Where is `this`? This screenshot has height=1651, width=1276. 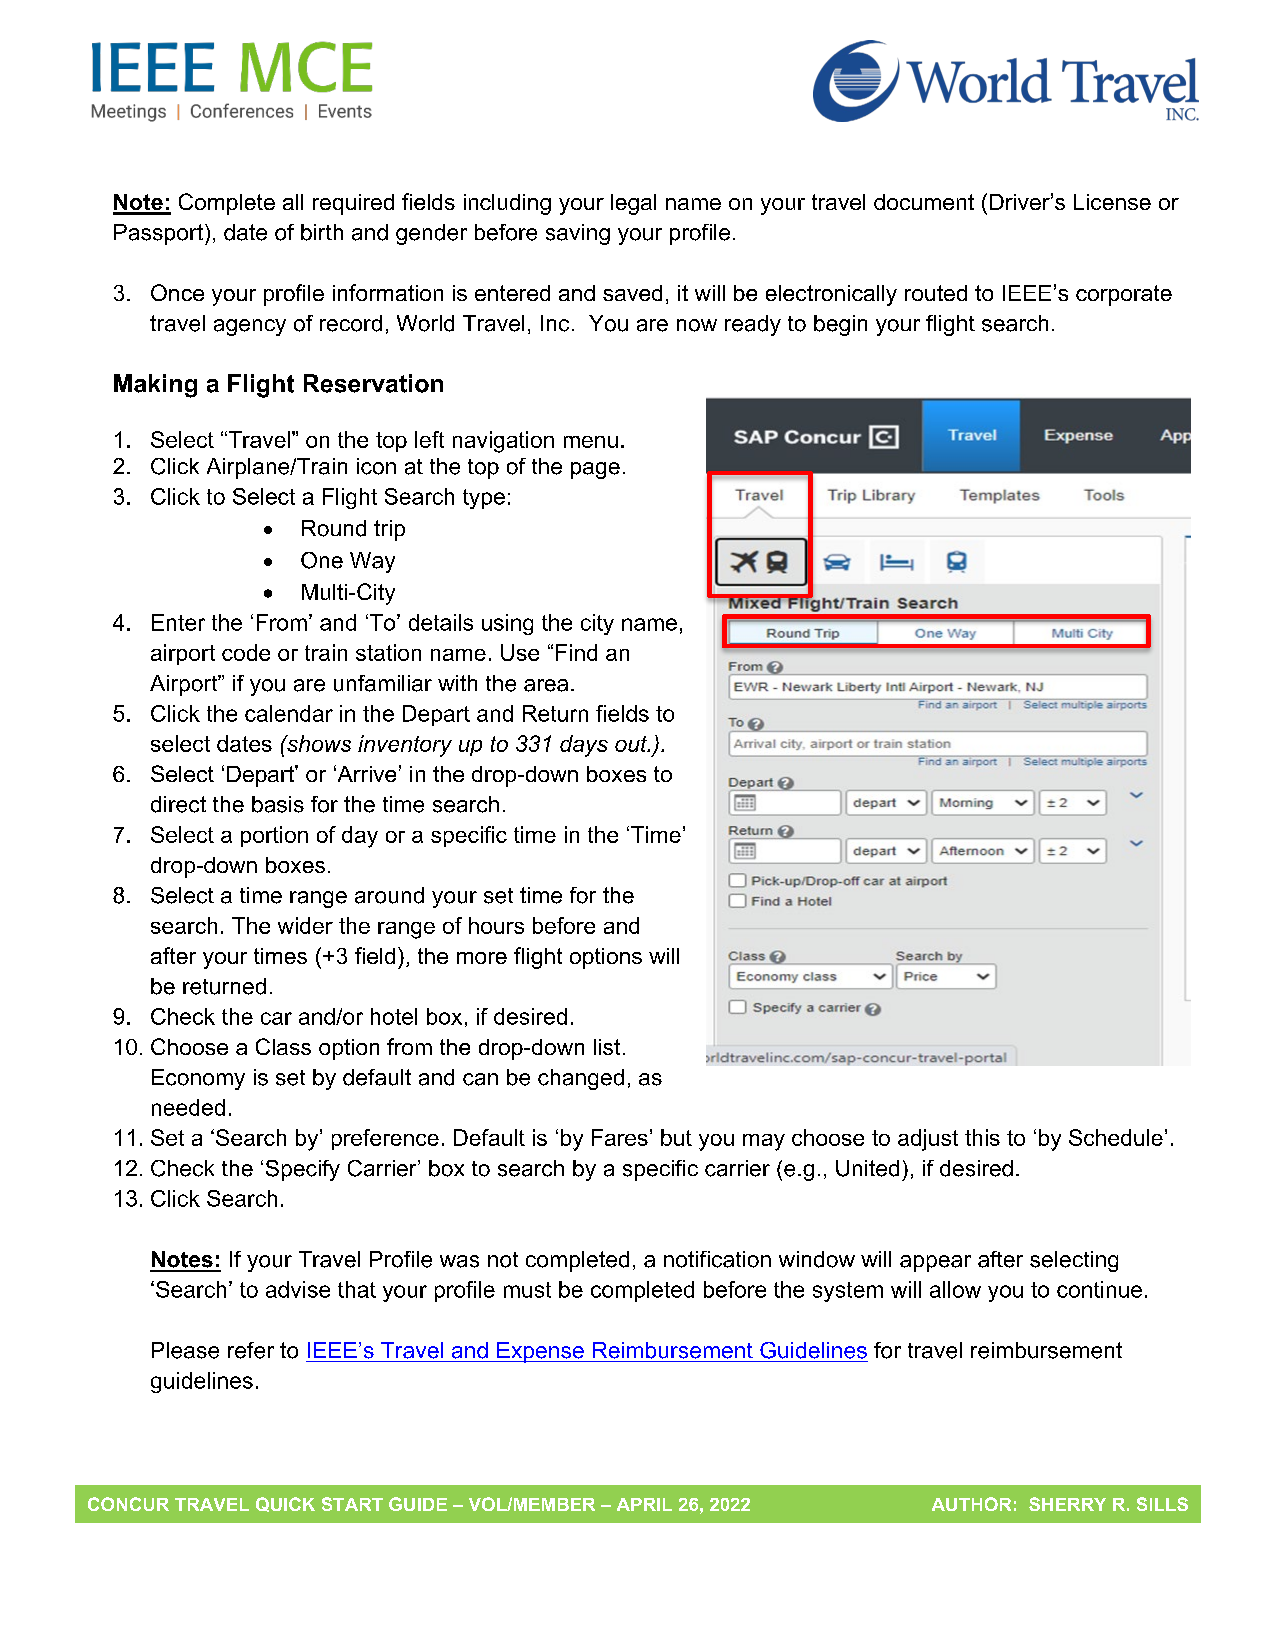
this is located at coordinates (982, 1137).
